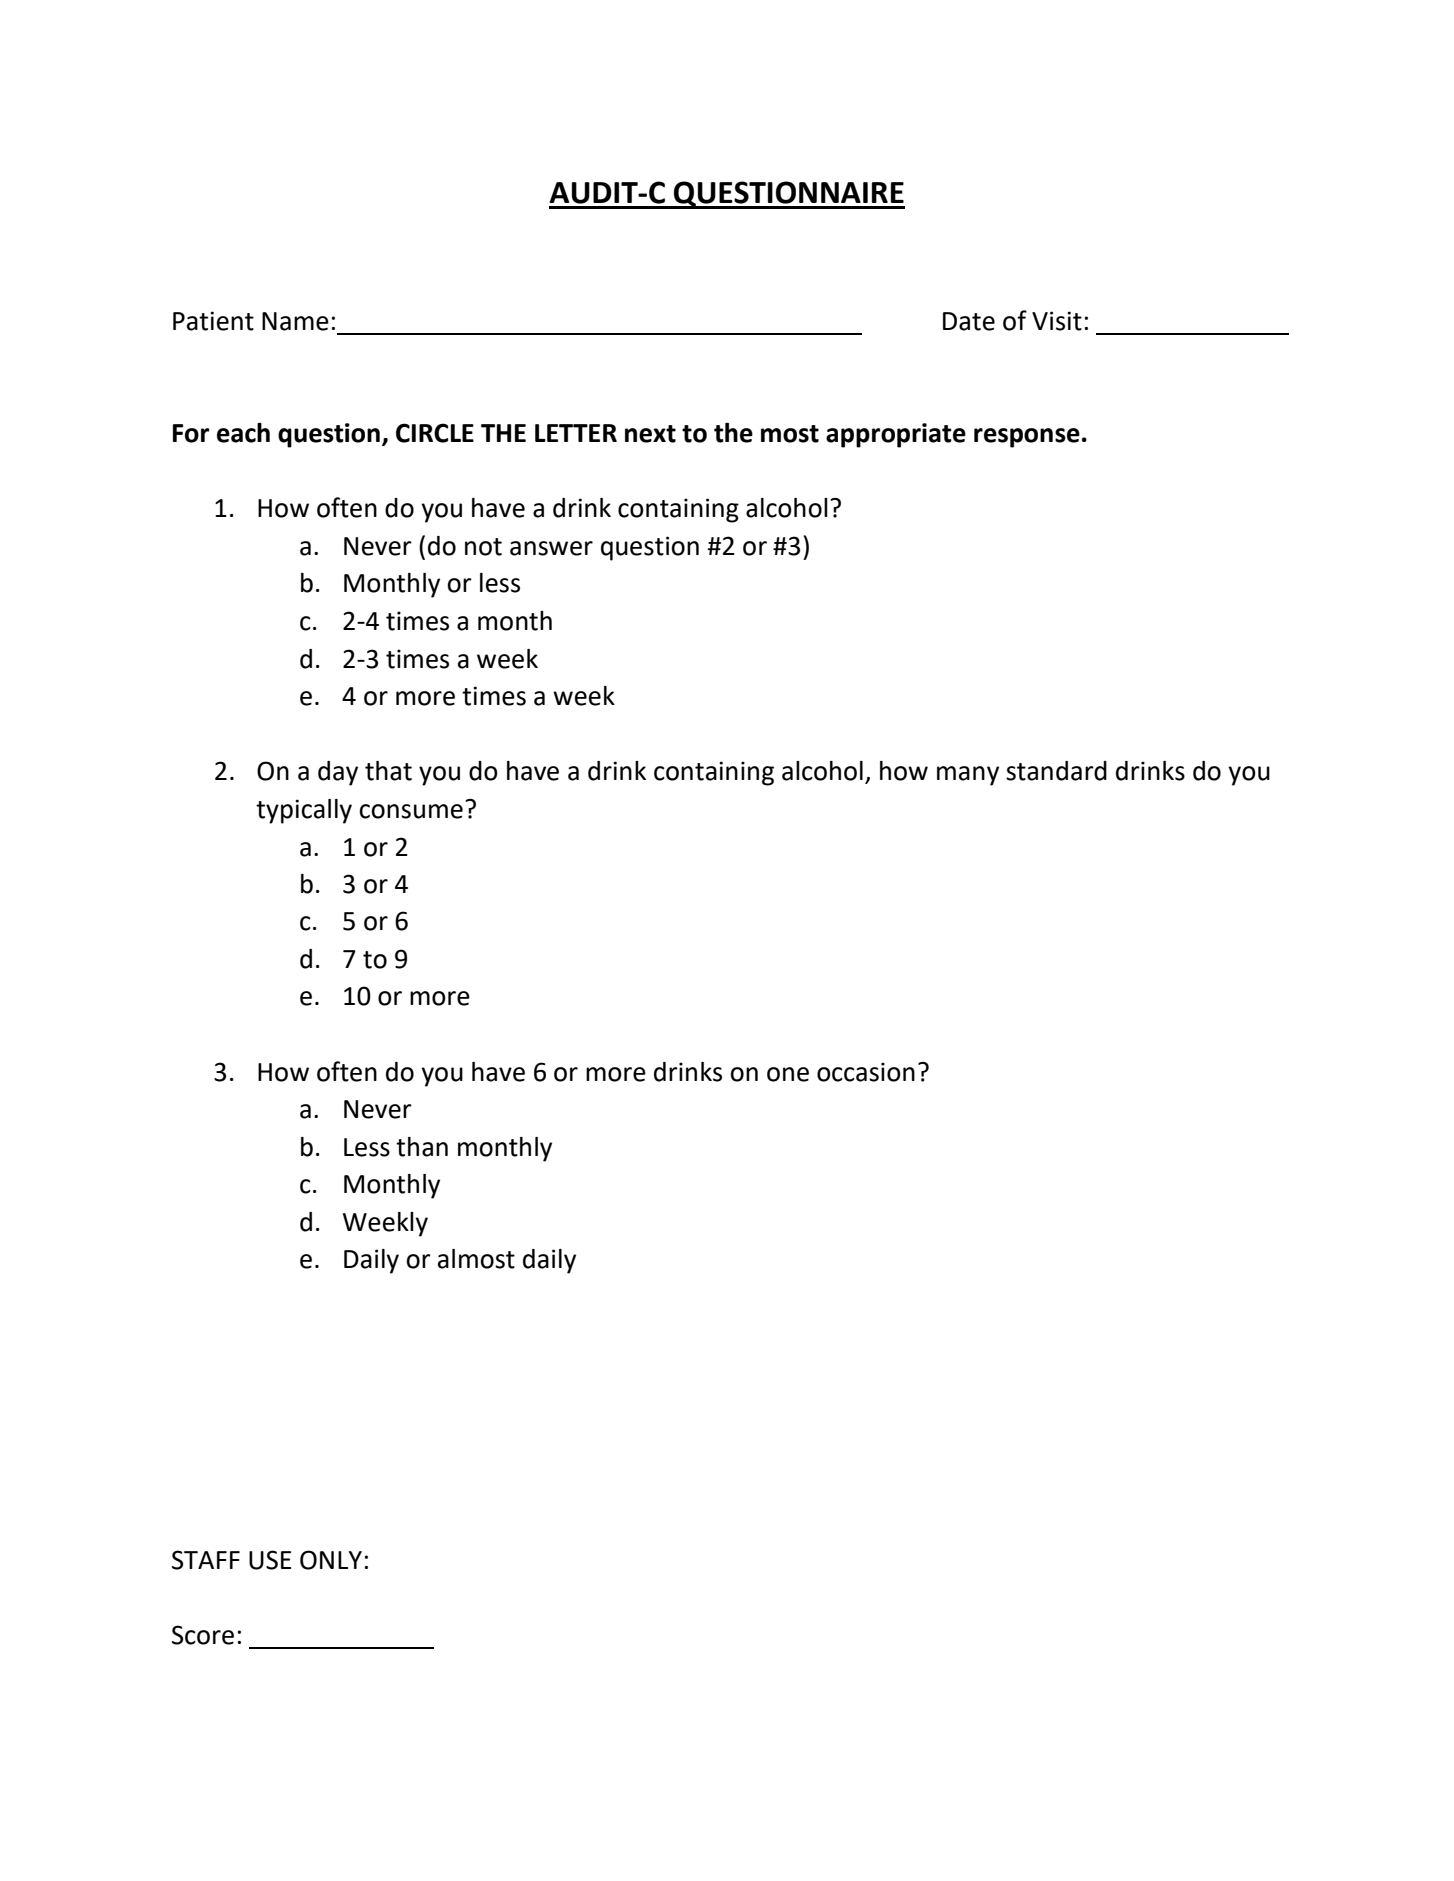 This screenshot has height=1881, width=1454. What do you see at coordinates (1056, 771) in the screenshot?
I see `standard` at bounding box center [1056, 771].
